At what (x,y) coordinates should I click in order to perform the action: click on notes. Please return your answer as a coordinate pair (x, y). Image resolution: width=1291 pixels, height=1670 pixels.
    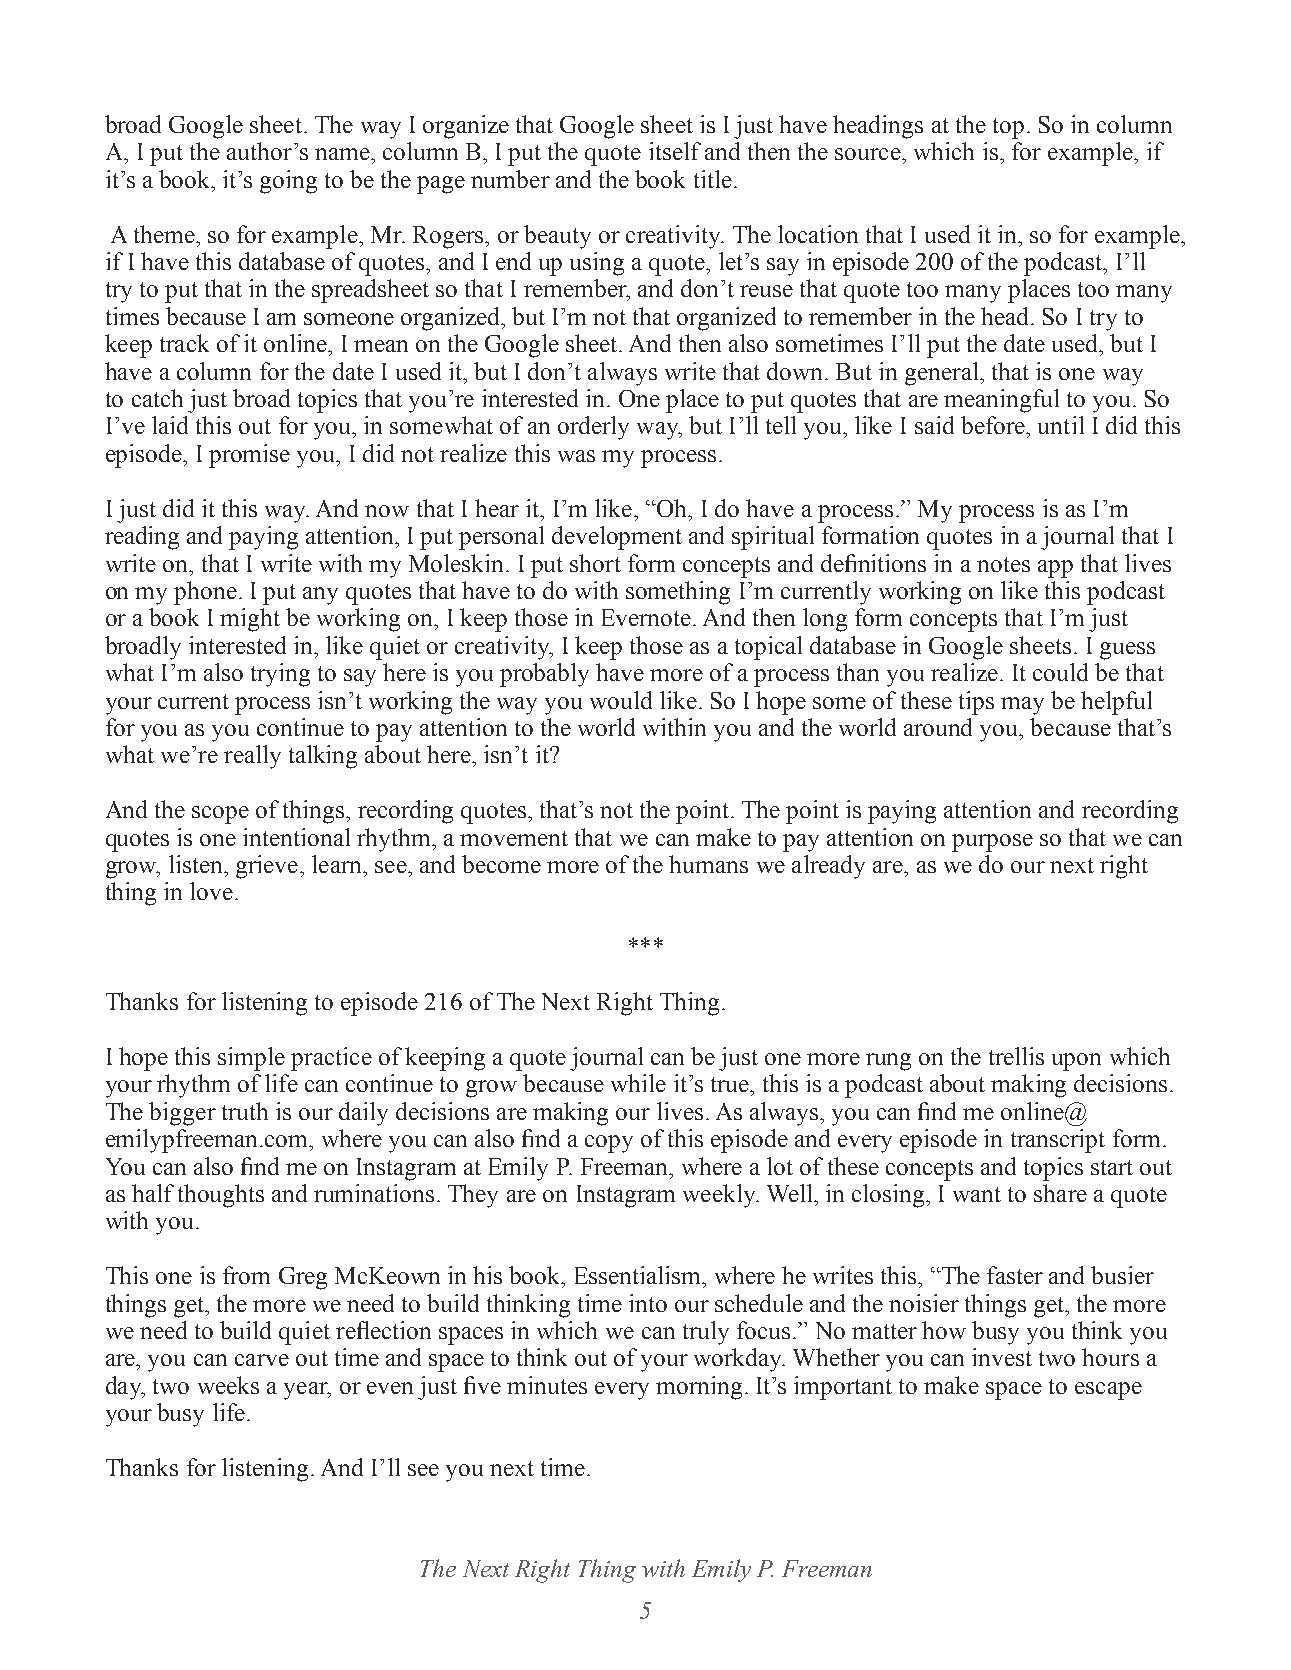
    Looking at the image, I should click on (1003, 564).
